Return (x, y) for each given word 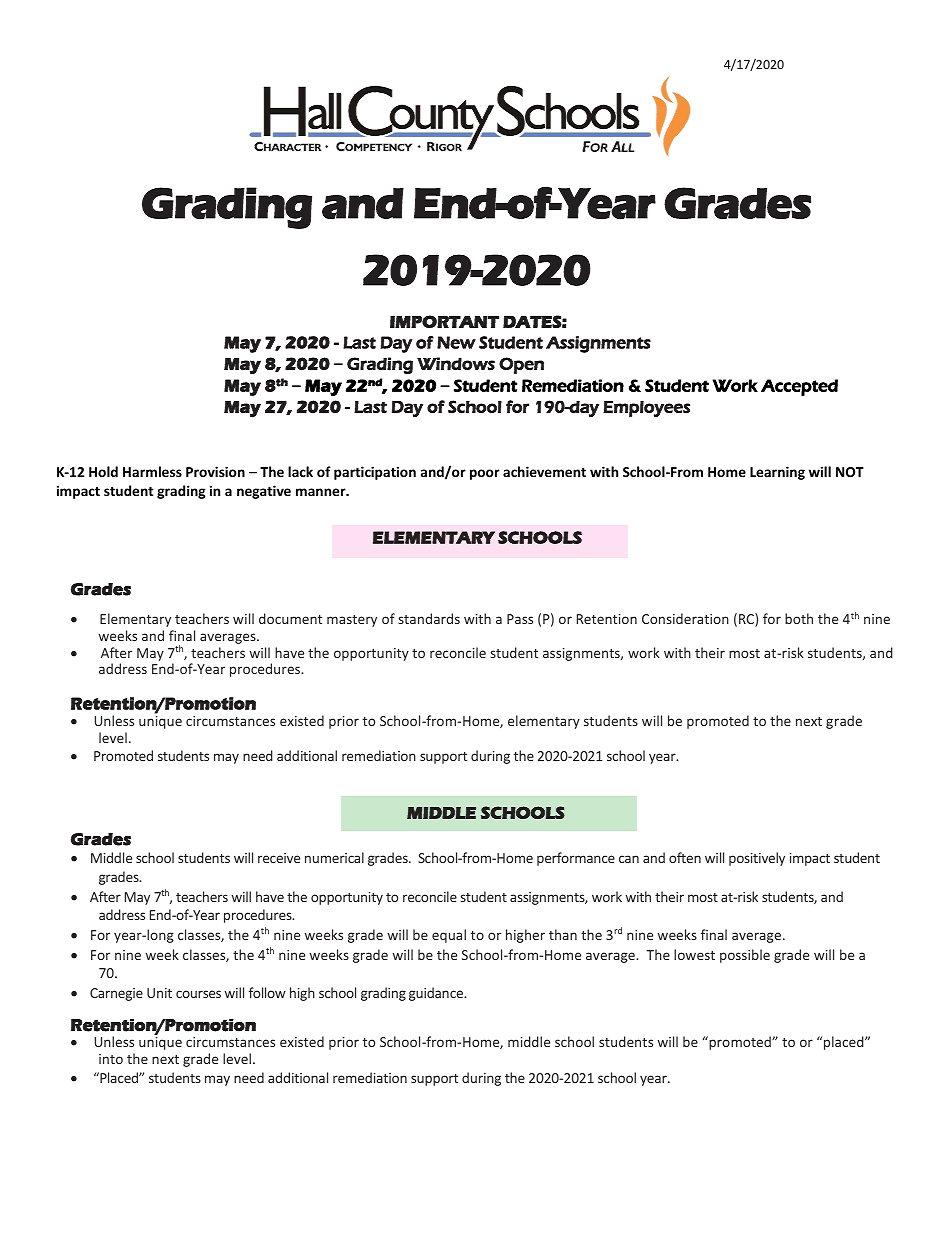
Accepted (799, 387)
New (456, 342)
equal (449, 936)
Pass (520, 619)
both (799, 618)
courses (198, 994)
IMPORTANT (444, 321)
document (290, 618)
